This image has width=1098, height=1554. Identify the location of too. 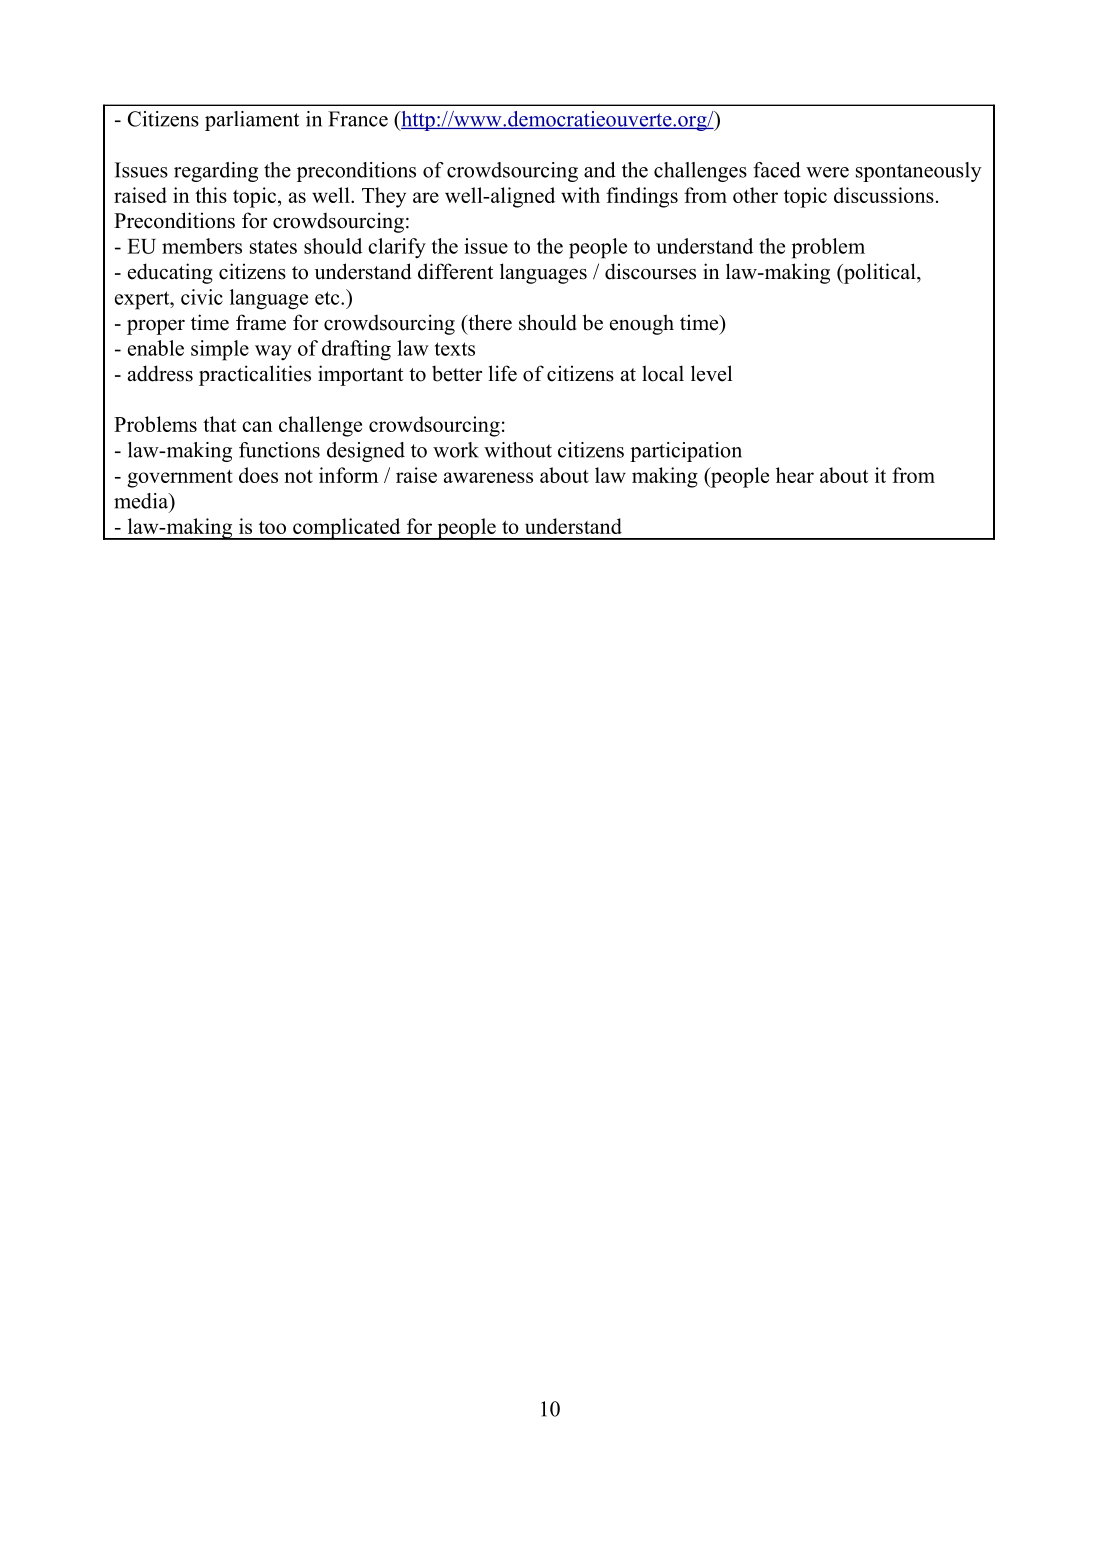
(272, 527).
